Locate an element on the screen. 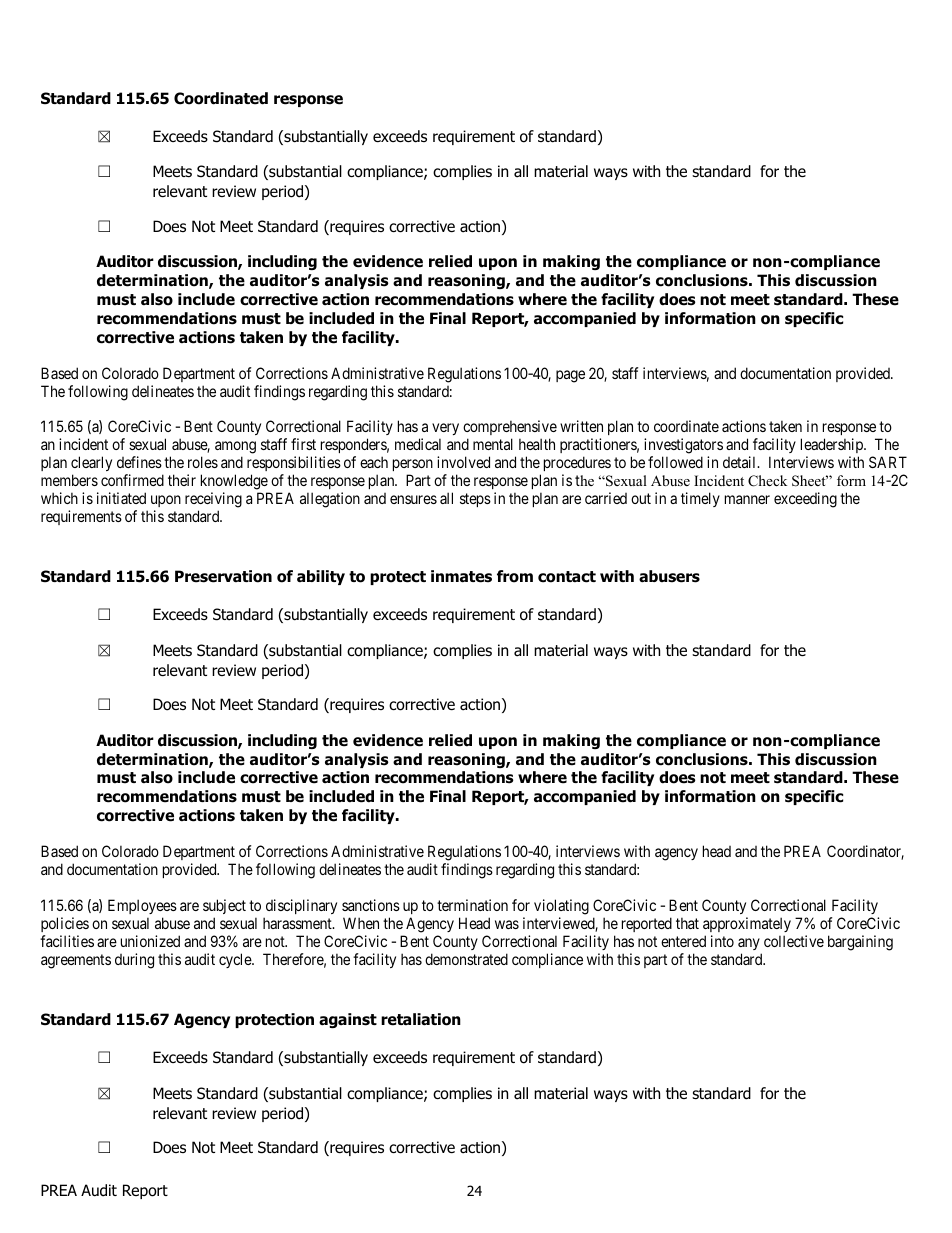 The width and height of the screenshot is (952, 1233). very is located at coordinates (445, 431).
